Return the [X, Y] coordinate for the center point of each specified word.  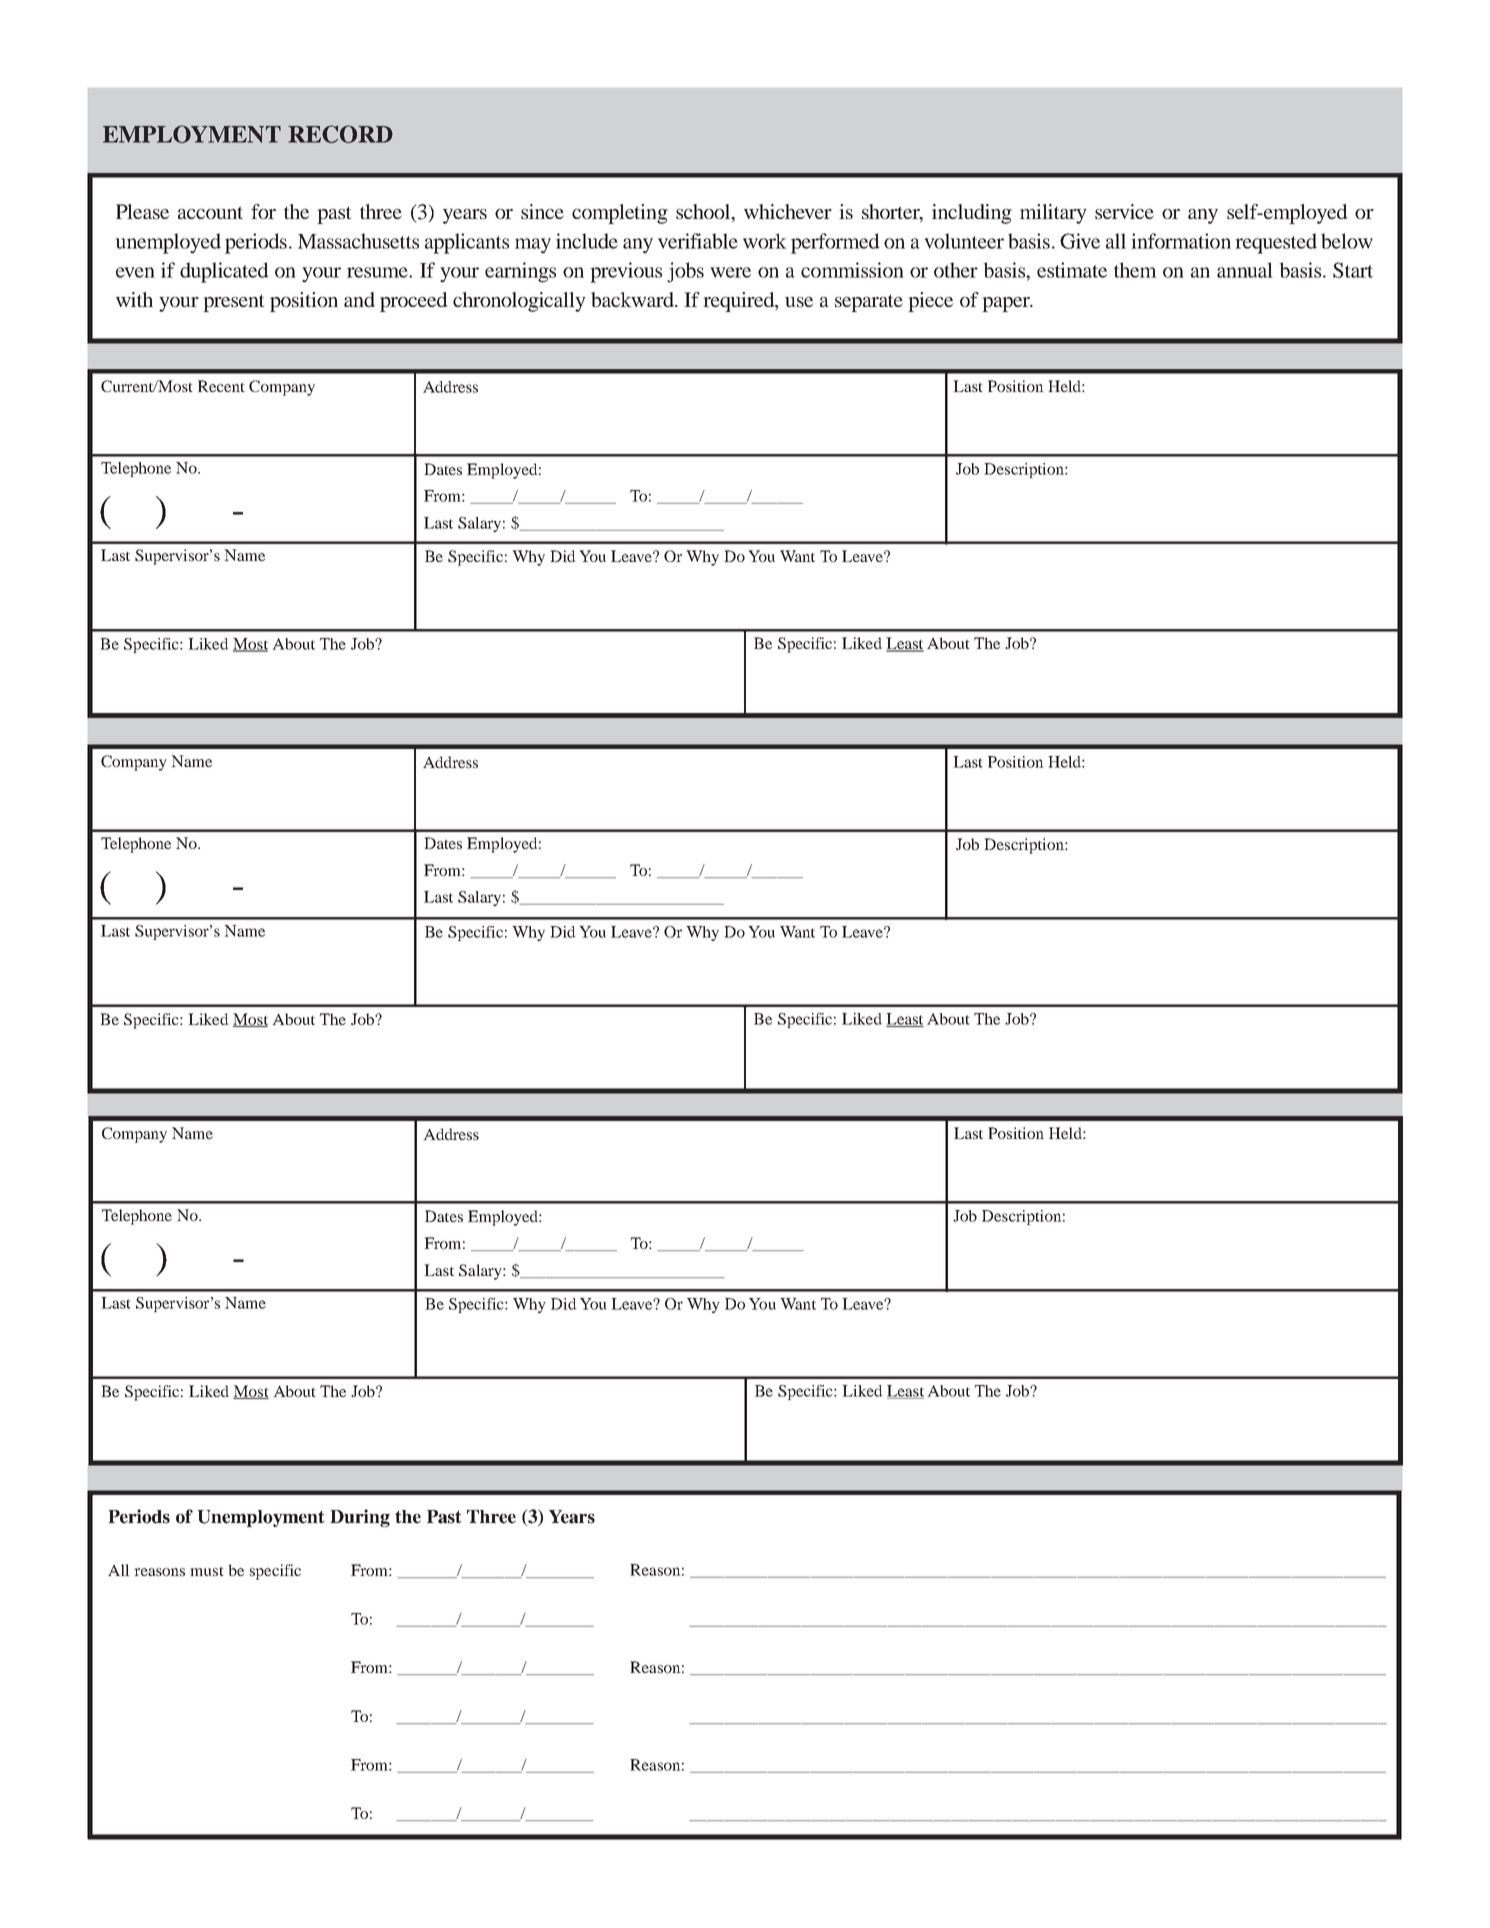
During [360, 1518]
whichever [788, 211]
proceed [414, 302]
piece [930, 302]
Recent [221, 386]
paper [1007, 304]
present [233, 303]
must [207, 1571]
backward [633, 299]
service [1124, 211]
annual [1245, 270]
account [210, 212]
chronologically [519, 302]
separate [869, 303]
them [1135, 270]
